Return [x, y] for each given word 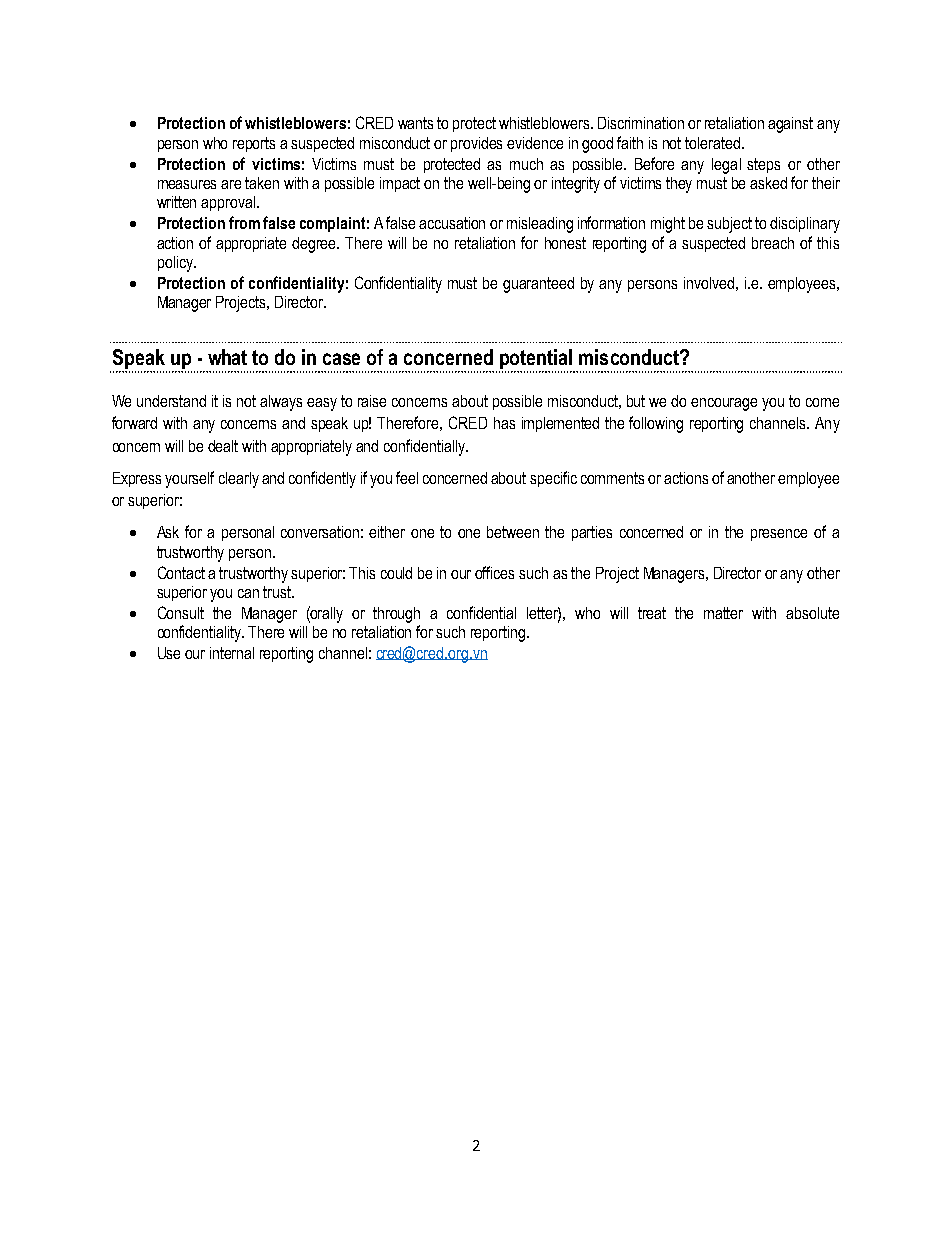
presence [779, 535]
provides [476, 144]
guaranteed [538, 285]
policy [176, 264]
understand [171, 401]
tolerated [712, 143]
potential [536, 360]
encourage [724, 404]
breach [773, 243]
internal [232, 653]
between [513, 532]
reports [254, 144]
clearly [239, 480]
